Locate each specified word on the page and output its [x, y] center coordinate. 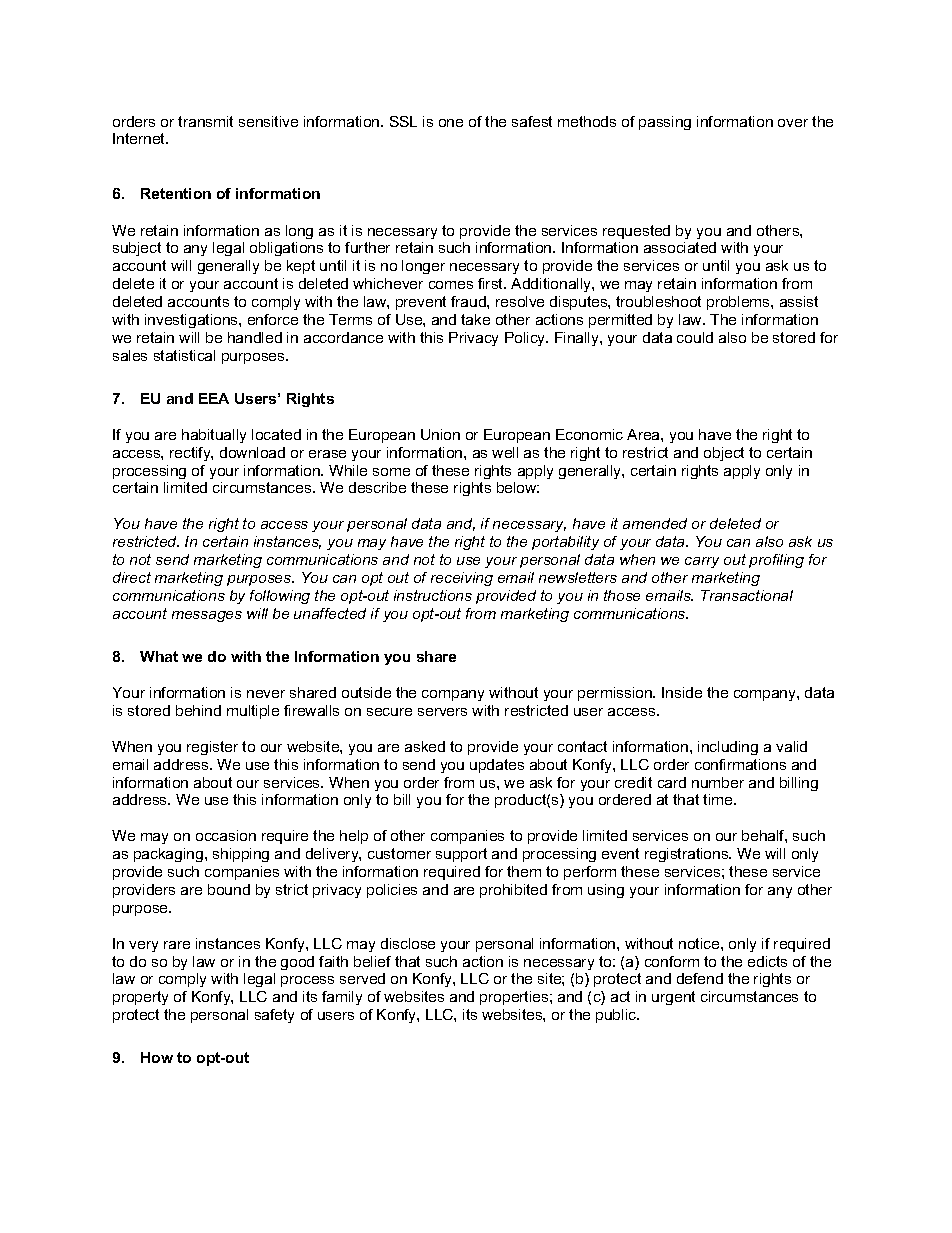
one [451, 123]
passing [665, 123]
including [728, 748]
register [212, 748]
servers [442, 712]
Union [440, 434]
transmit [205, 121]
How [157, 1057]
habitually [214, 436]
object [724, 454]
